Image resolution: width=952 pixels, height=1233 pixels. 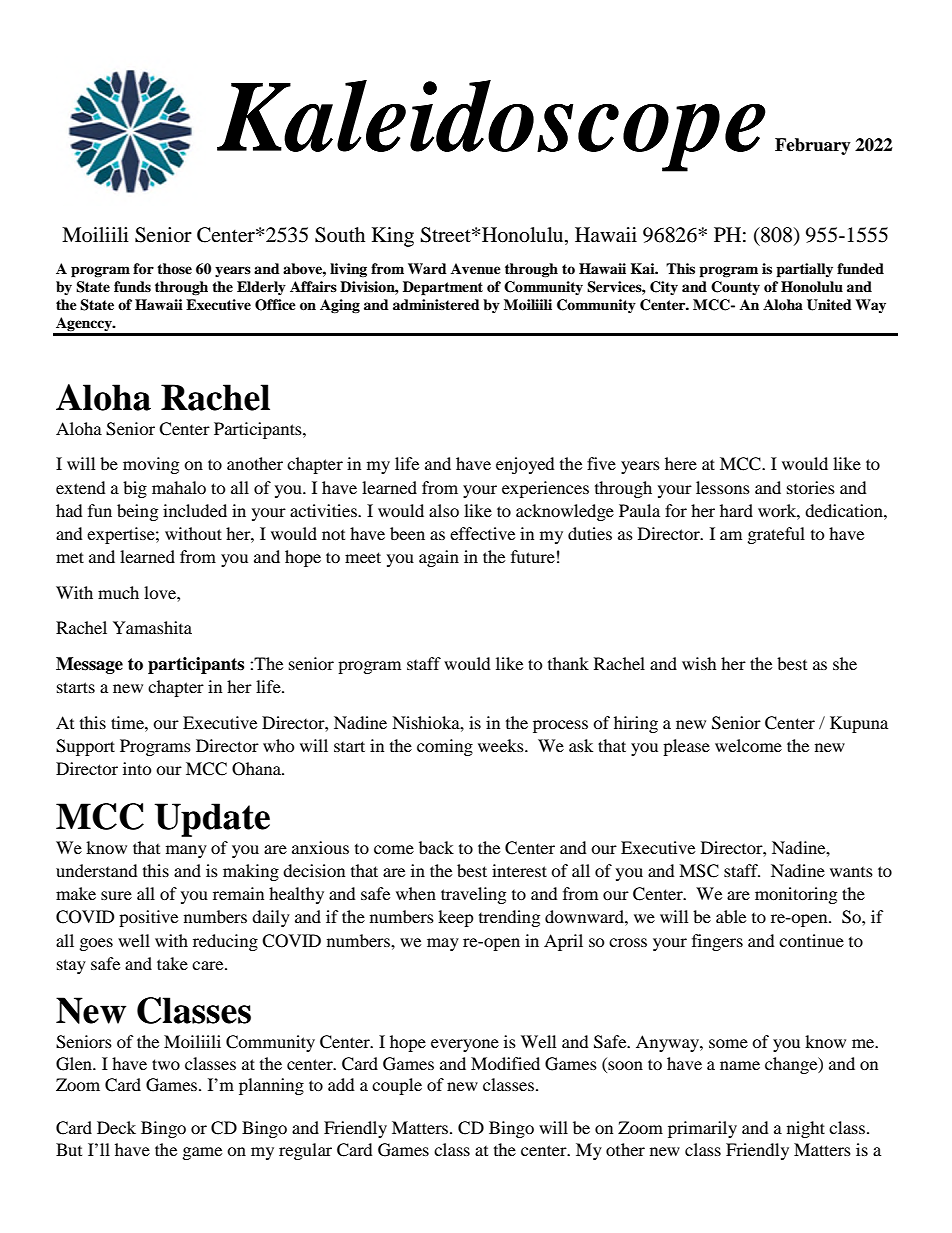 What do you see at coordinates (132, 286) in the page?
I see `funds` at bounding box center [132, 286].
